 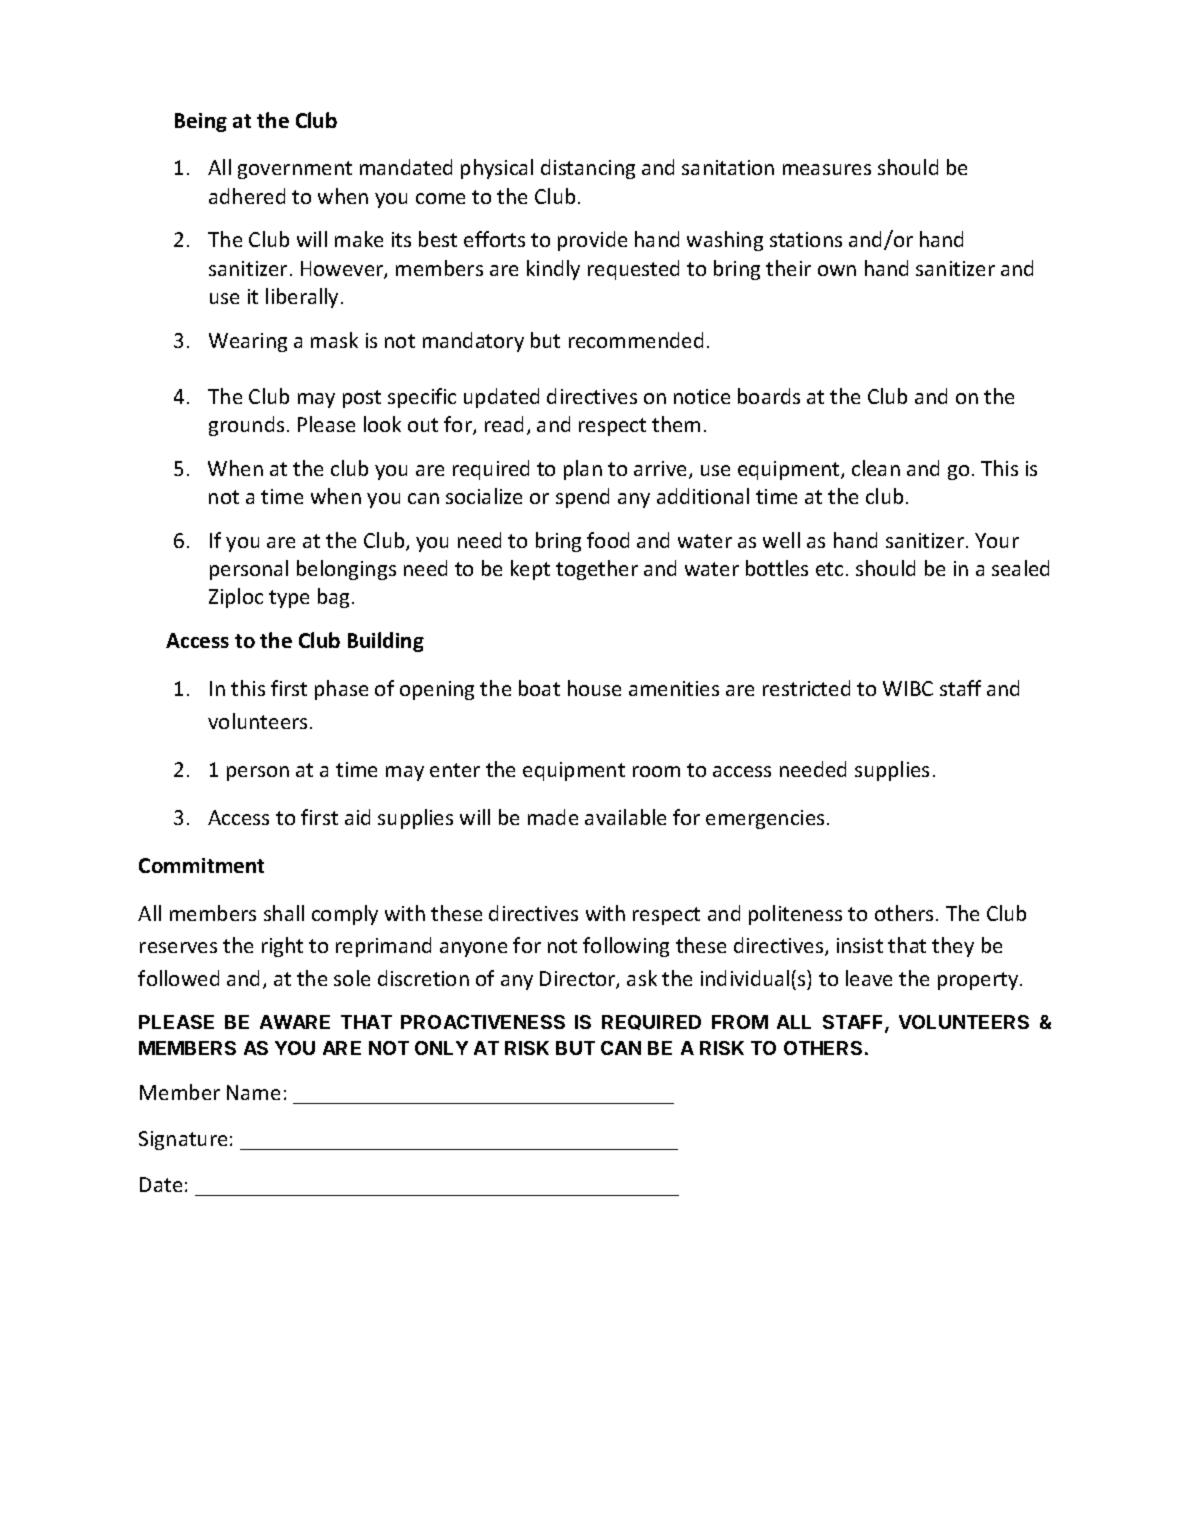 What do you see at coordinates (295, 170) in the document?
I see `government` at bounding box center [295, 170].
